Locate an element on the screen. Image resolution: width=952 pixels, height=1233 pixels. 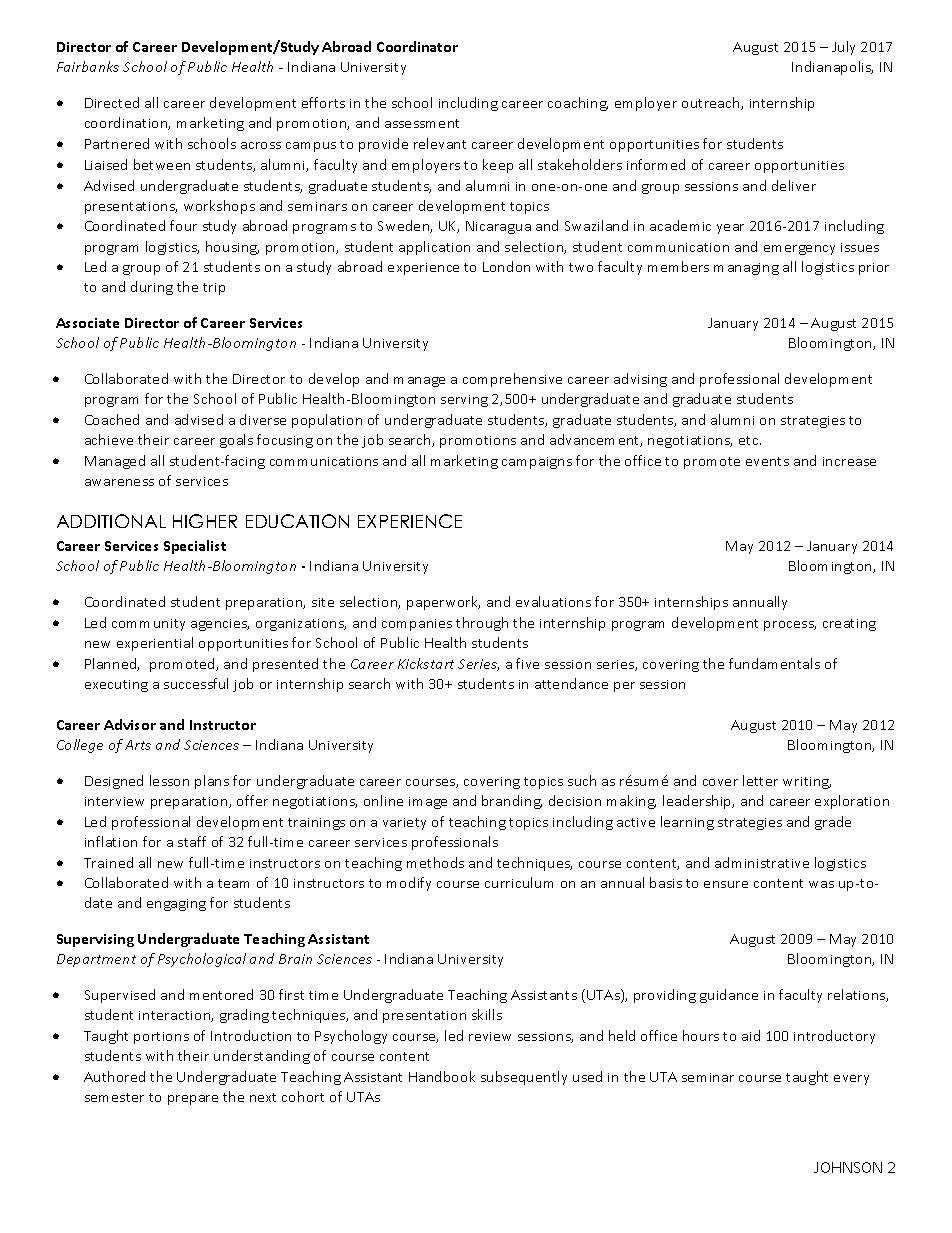
prepare is located at coordinates (193, 1100).
